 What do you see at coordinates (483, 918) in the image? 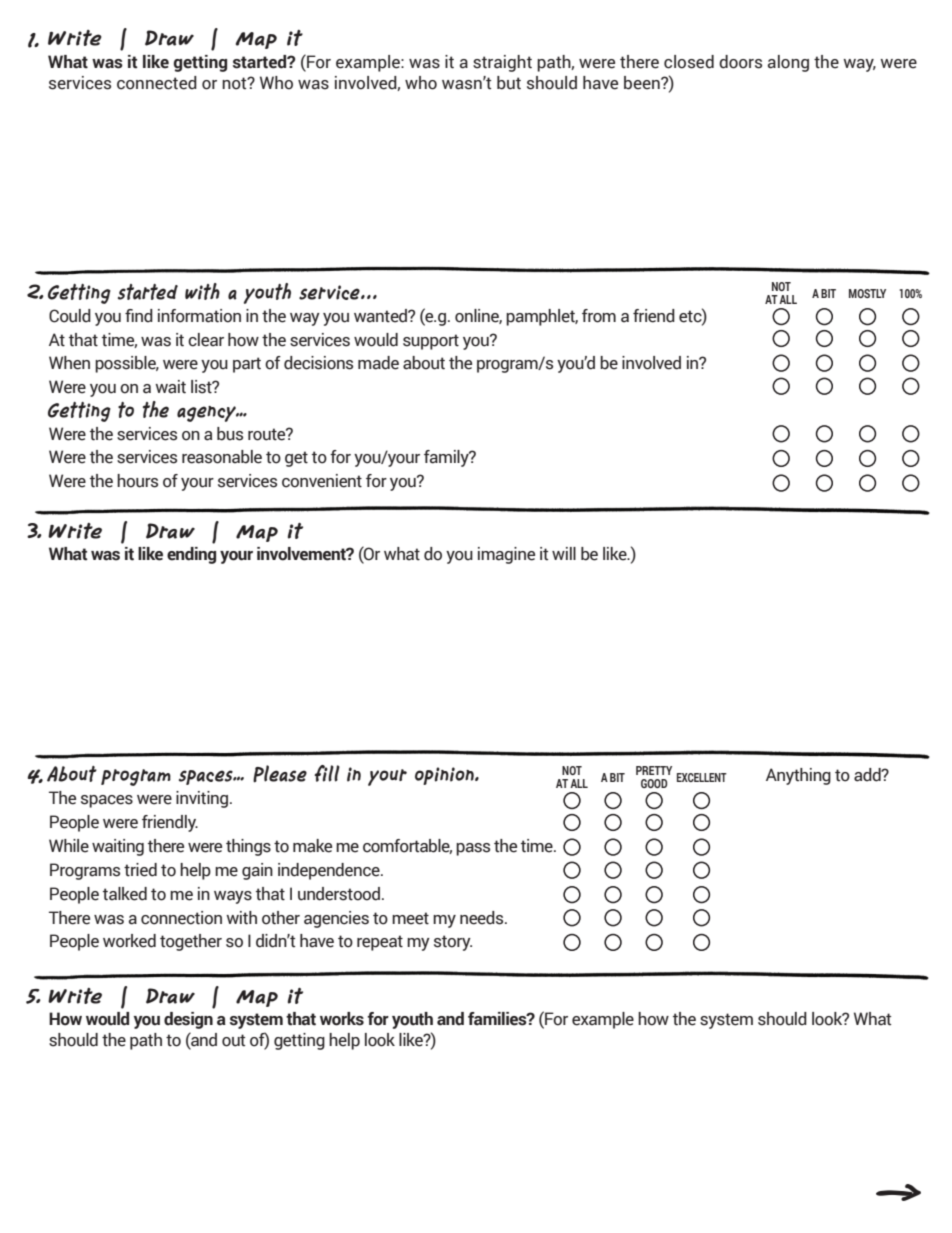
I see `needs` at bounding box center [483, 918].
